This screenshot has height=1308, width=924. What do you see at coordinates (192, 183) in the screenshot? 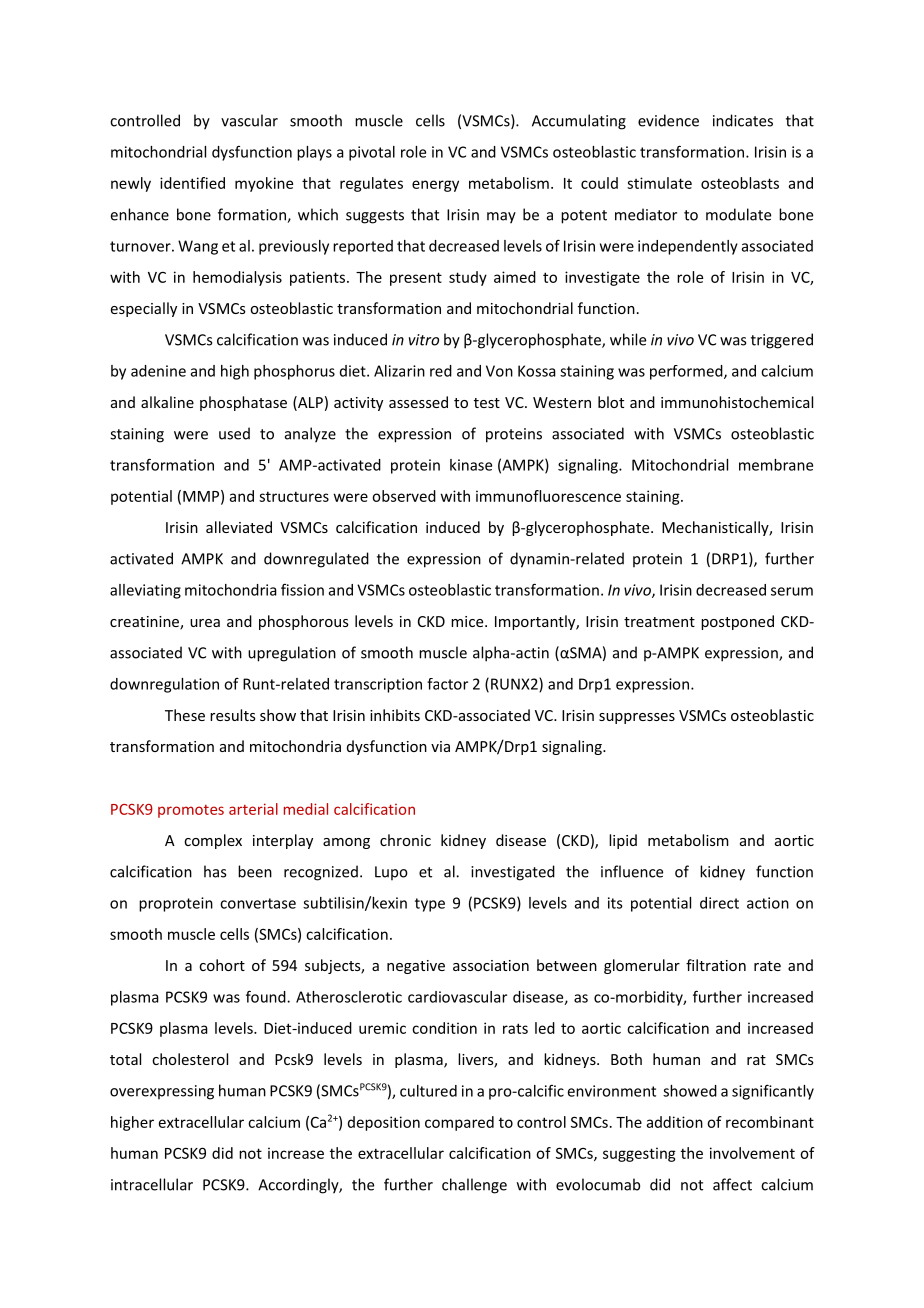
I see `identified` at bounding box center [192, 183].
